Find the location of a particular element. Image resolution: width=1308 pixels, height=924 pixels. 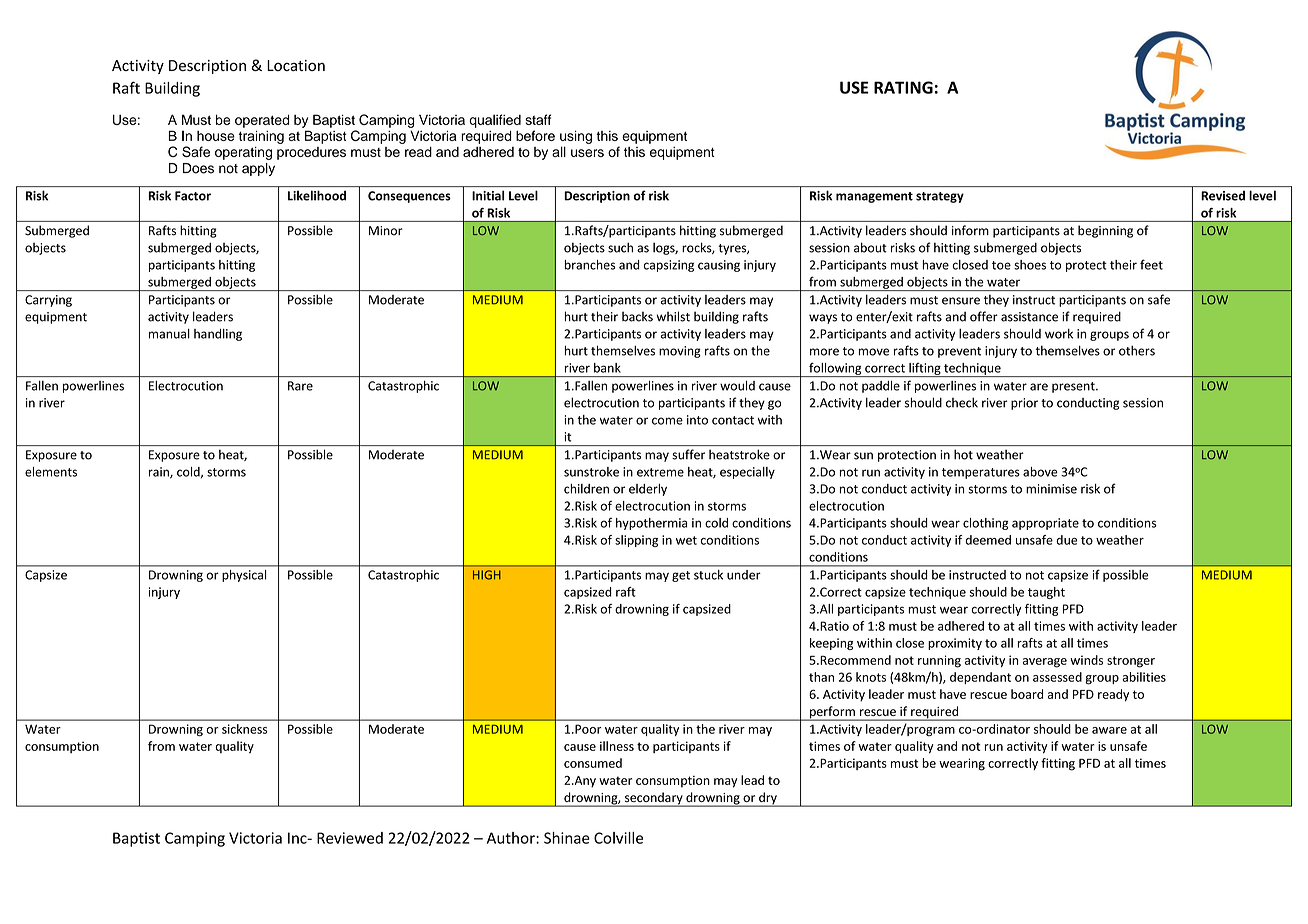

operated is located at coordinates (262, 121).
